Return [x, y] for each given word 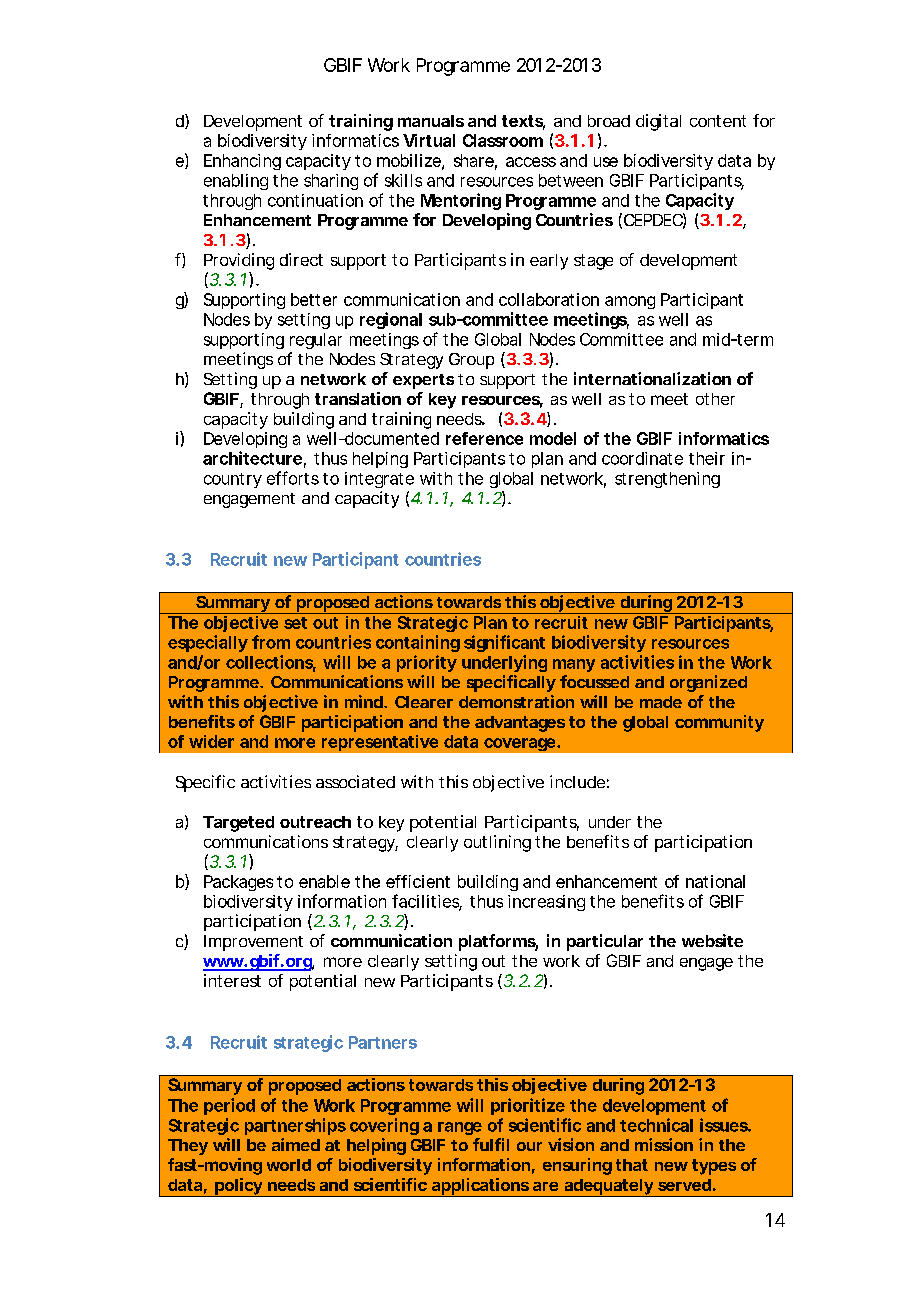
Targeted [238, 824]
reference [484, 438]
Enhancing [242, 162]
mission [664, 1144]
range [460, 1128]
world [289, 1165]
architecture [252, 458]
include [577, 781]
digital [658, 122]
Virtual [429, 140]
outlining [497, 843]
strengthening [667, 480]
